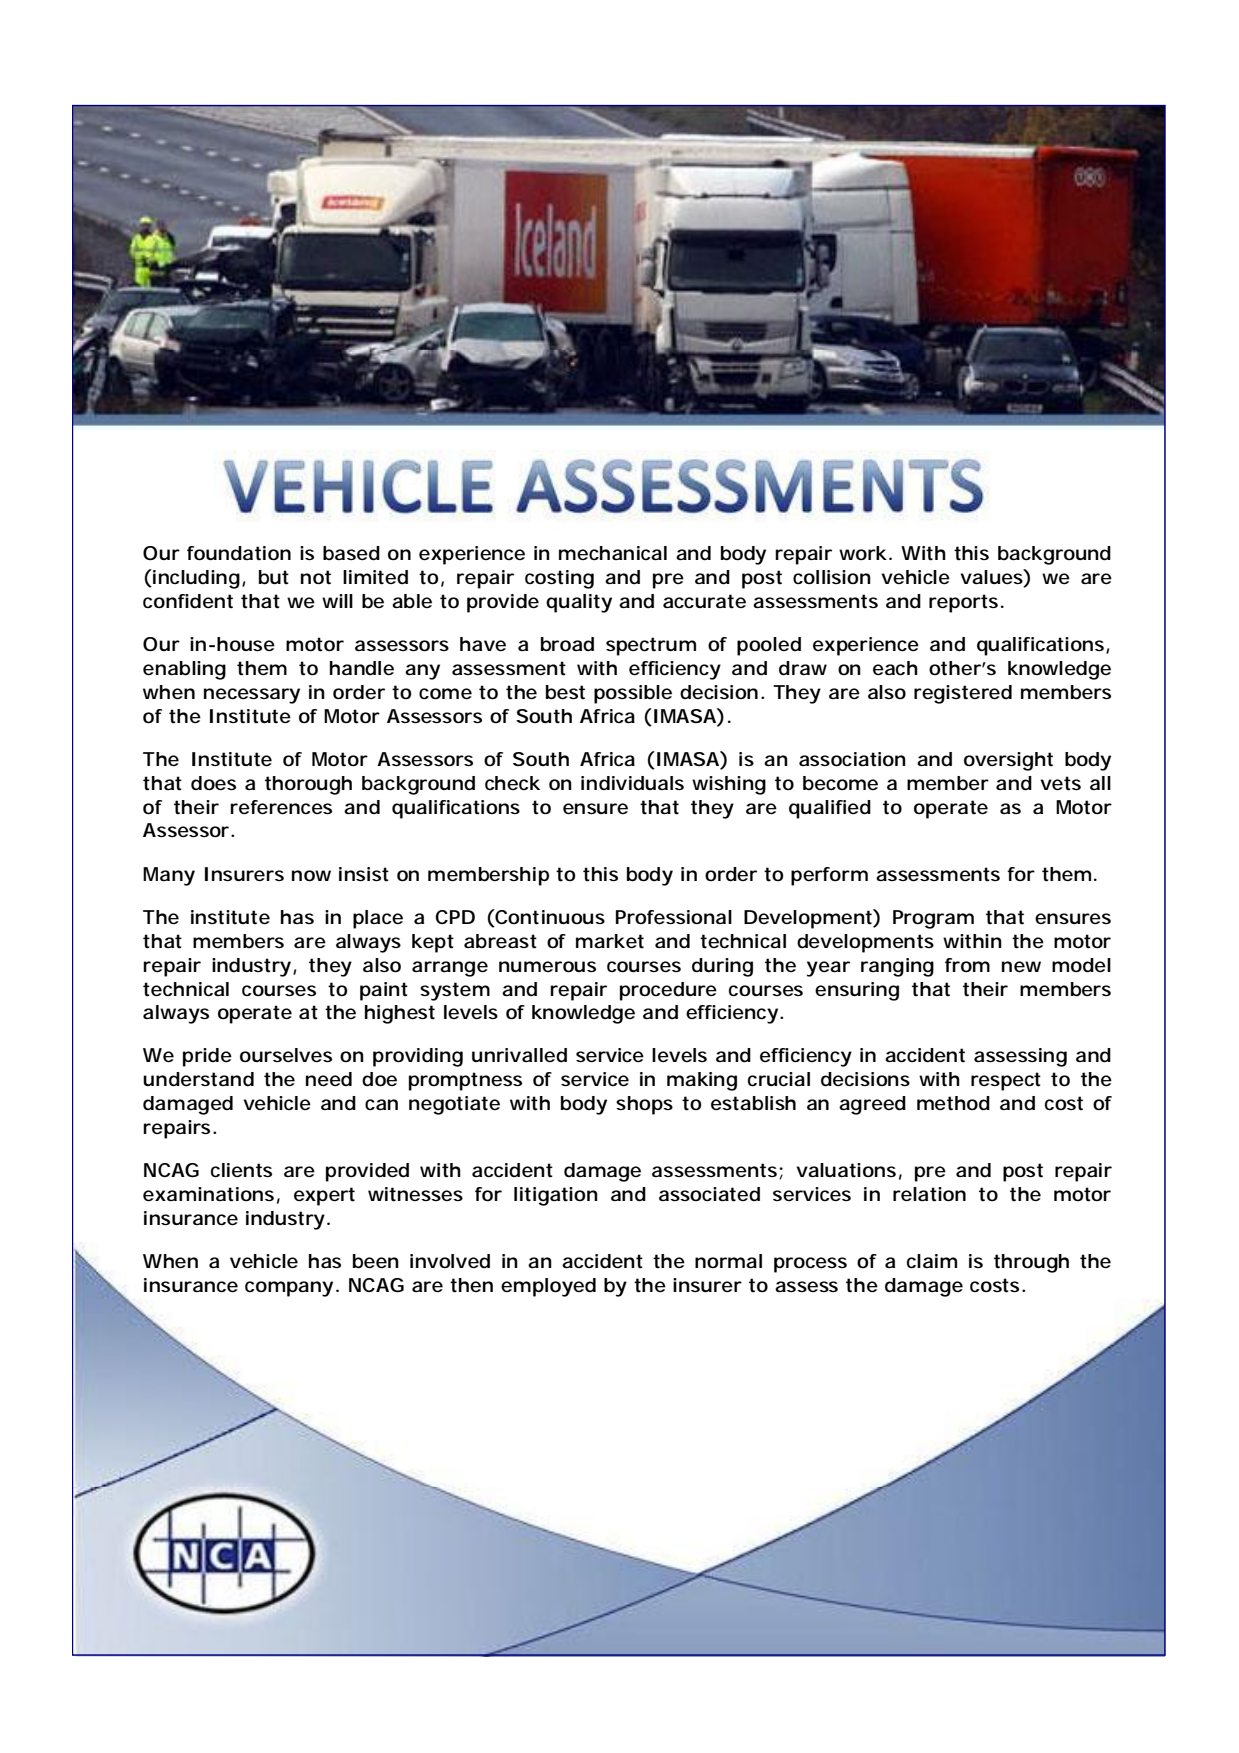 This image has width=1239, height=1753. I want to click on company, so click(289, 1289).
